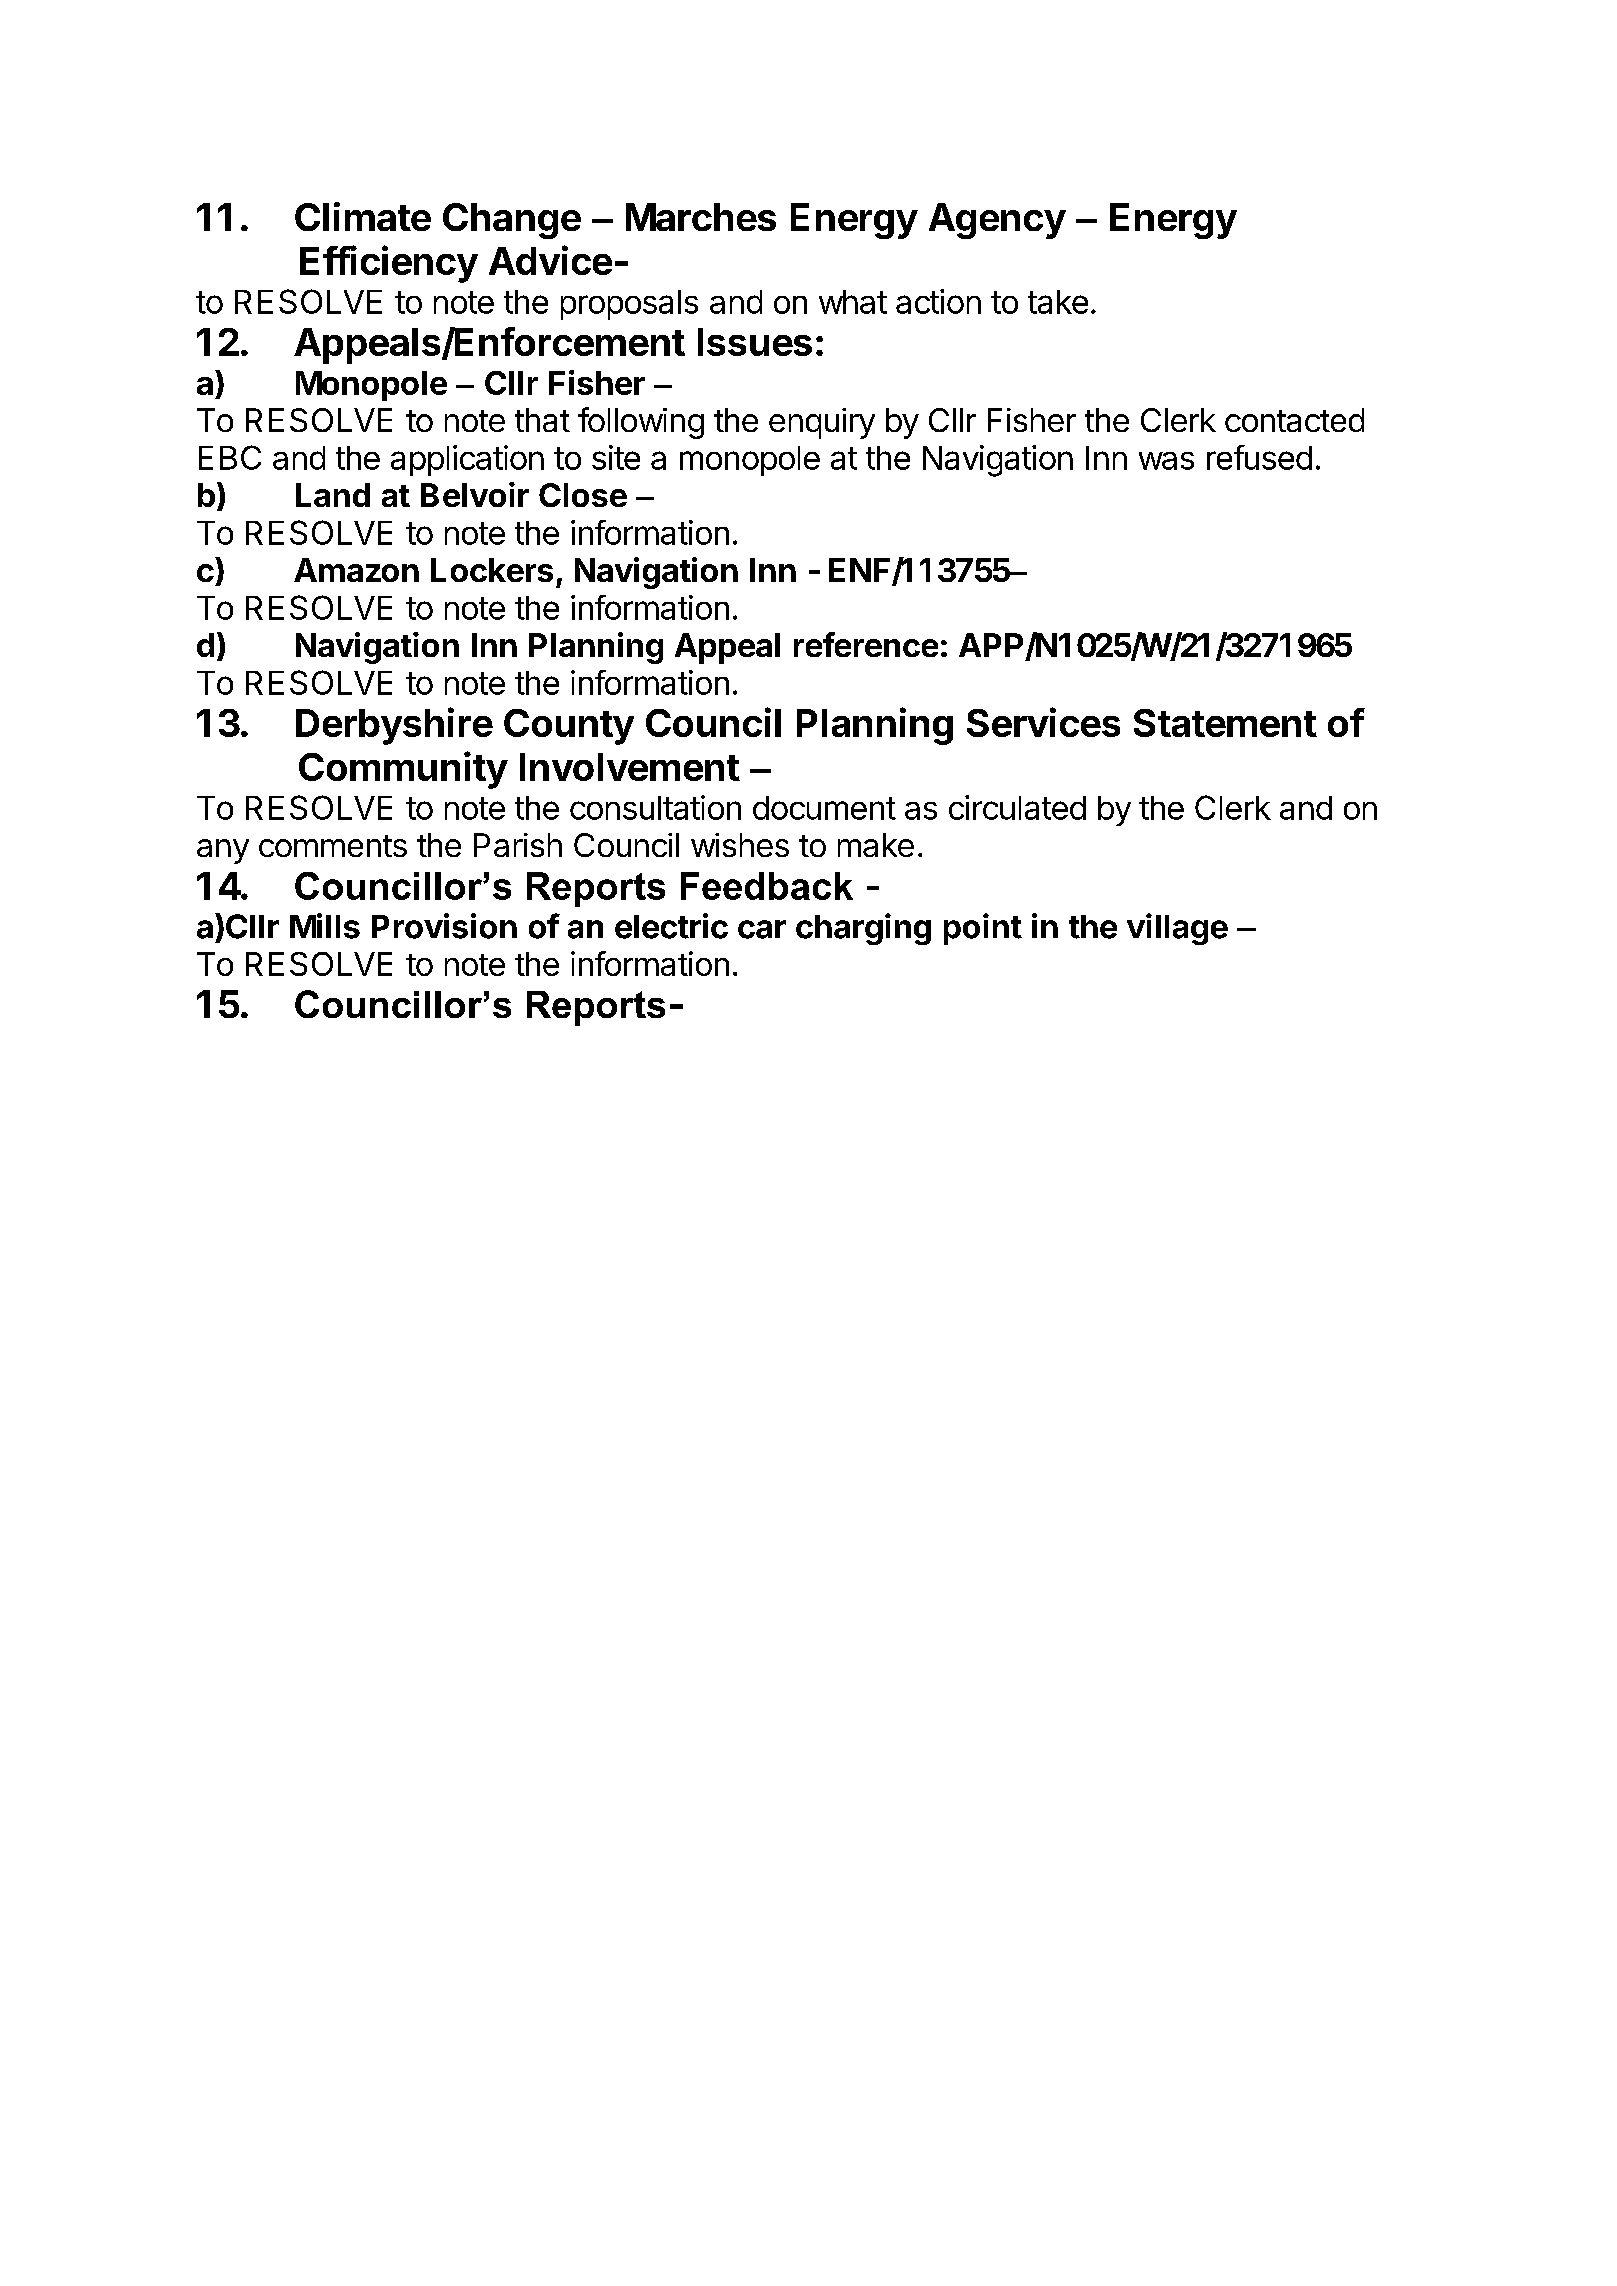 Image resolution: width=1617 pixels, height=2286 pixels. What do you see at coordinates (333, 495) in the screenshot?
I see `Land` at bounding box center [333, 495].
